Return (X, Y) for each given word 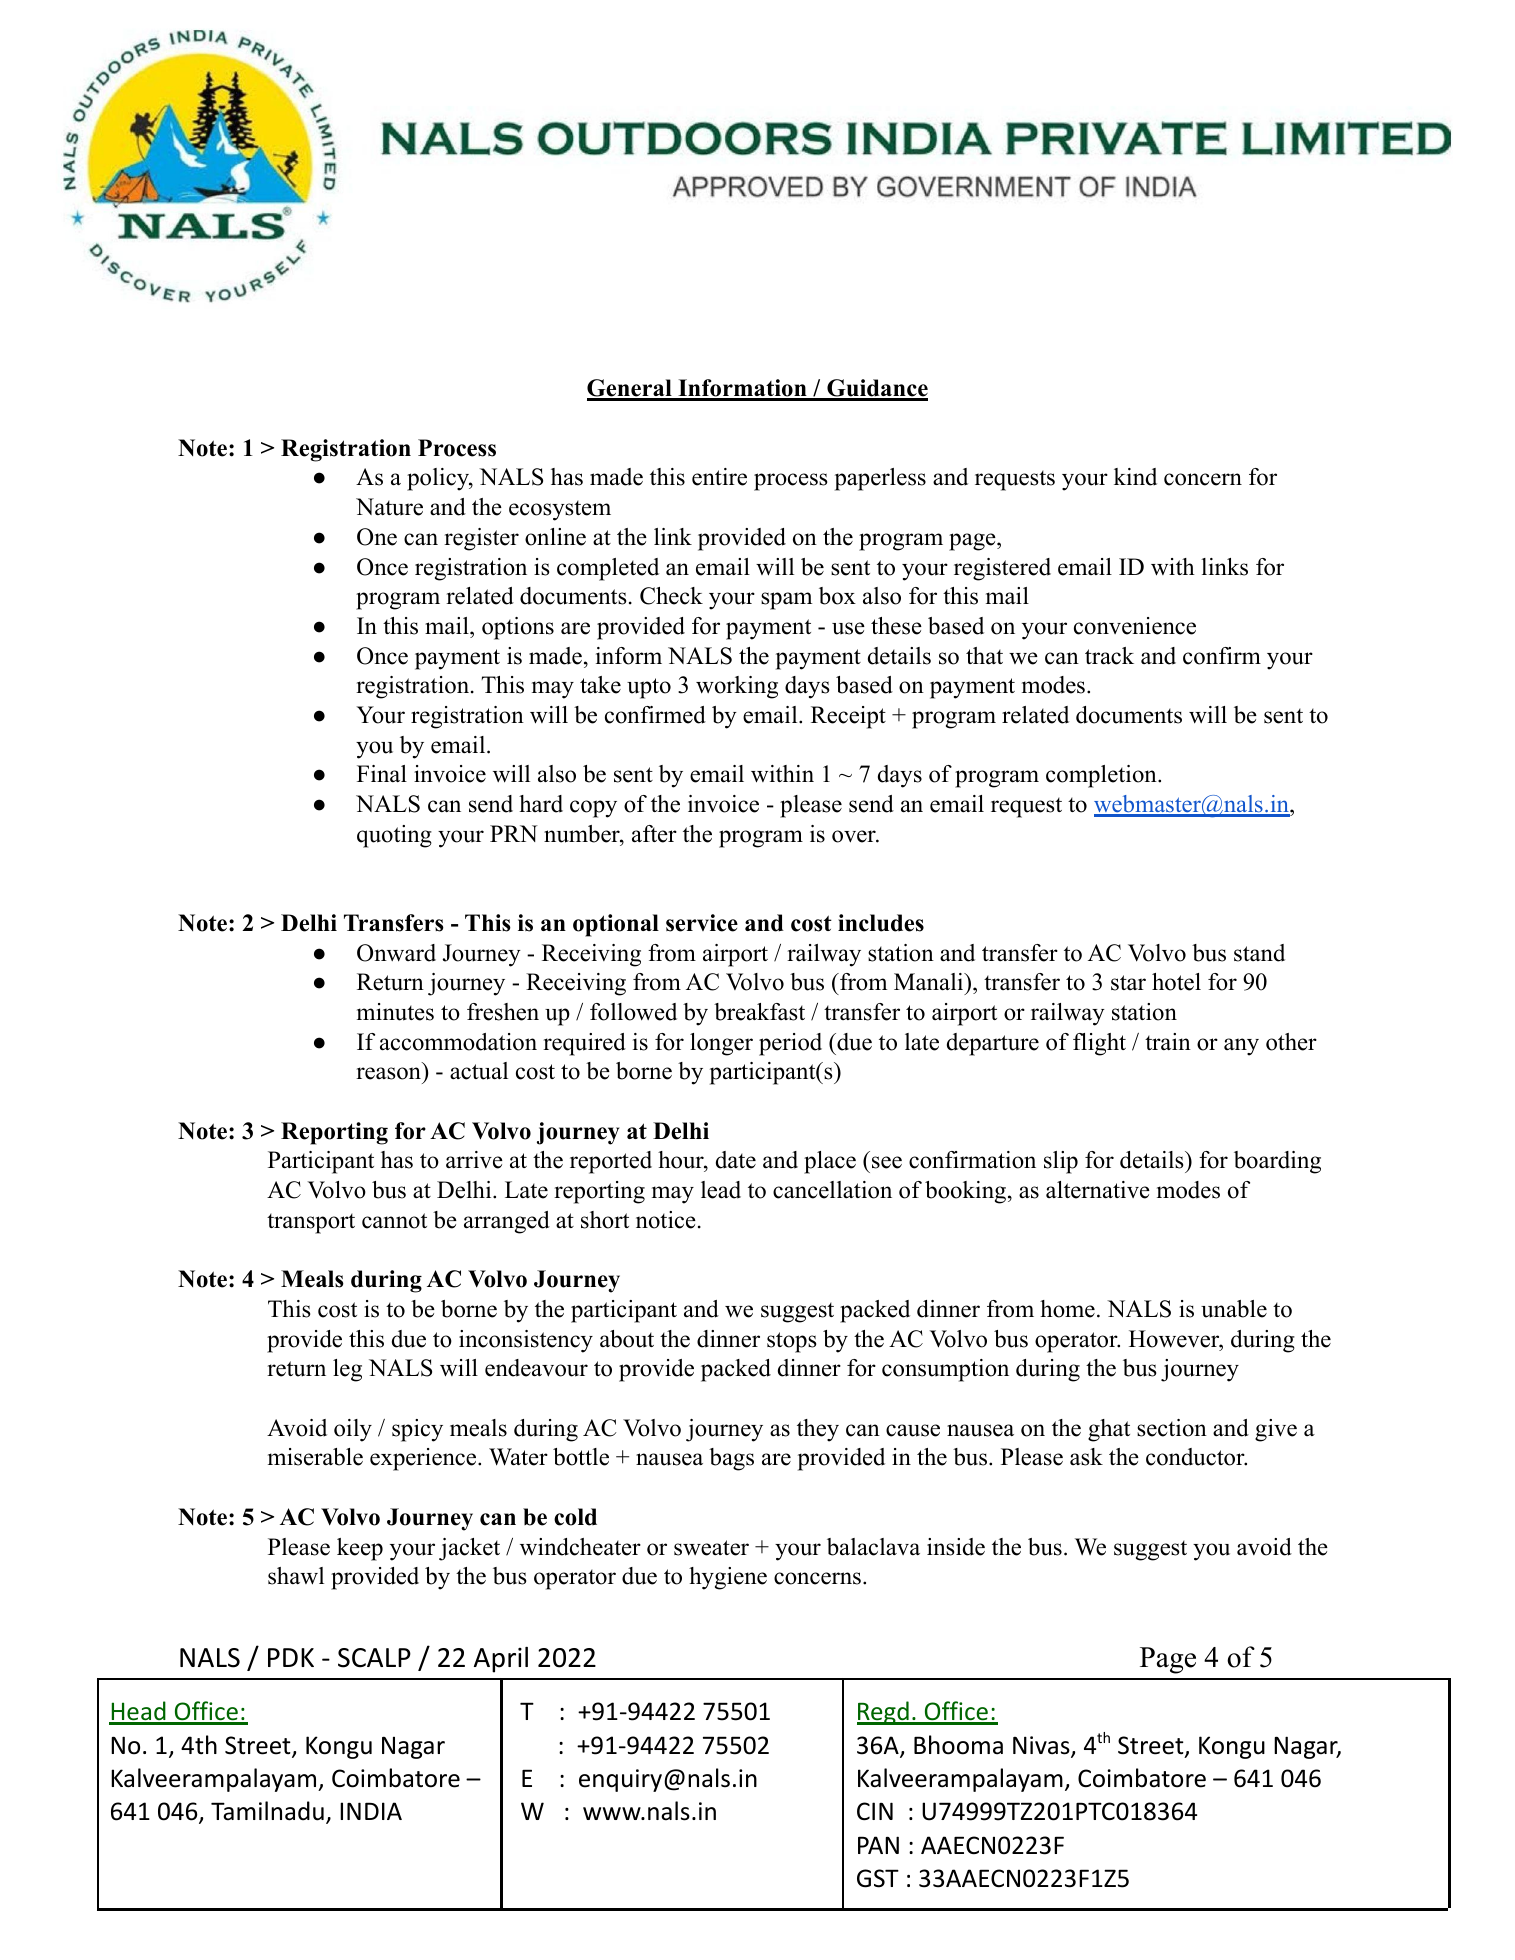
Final (382, 773)
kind (1135, 477)
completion (1102, 776)
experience (424, 1459)
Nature (389, 507)
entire (719, 477)
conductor (1196, 1457)
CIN (875, 1811)
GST (878, 1878)
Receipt (848, 717)
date (736, 1160)
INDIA (371, 1811)
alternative (1098, 1190)
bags (731, 1459)
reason (388, 1073)
